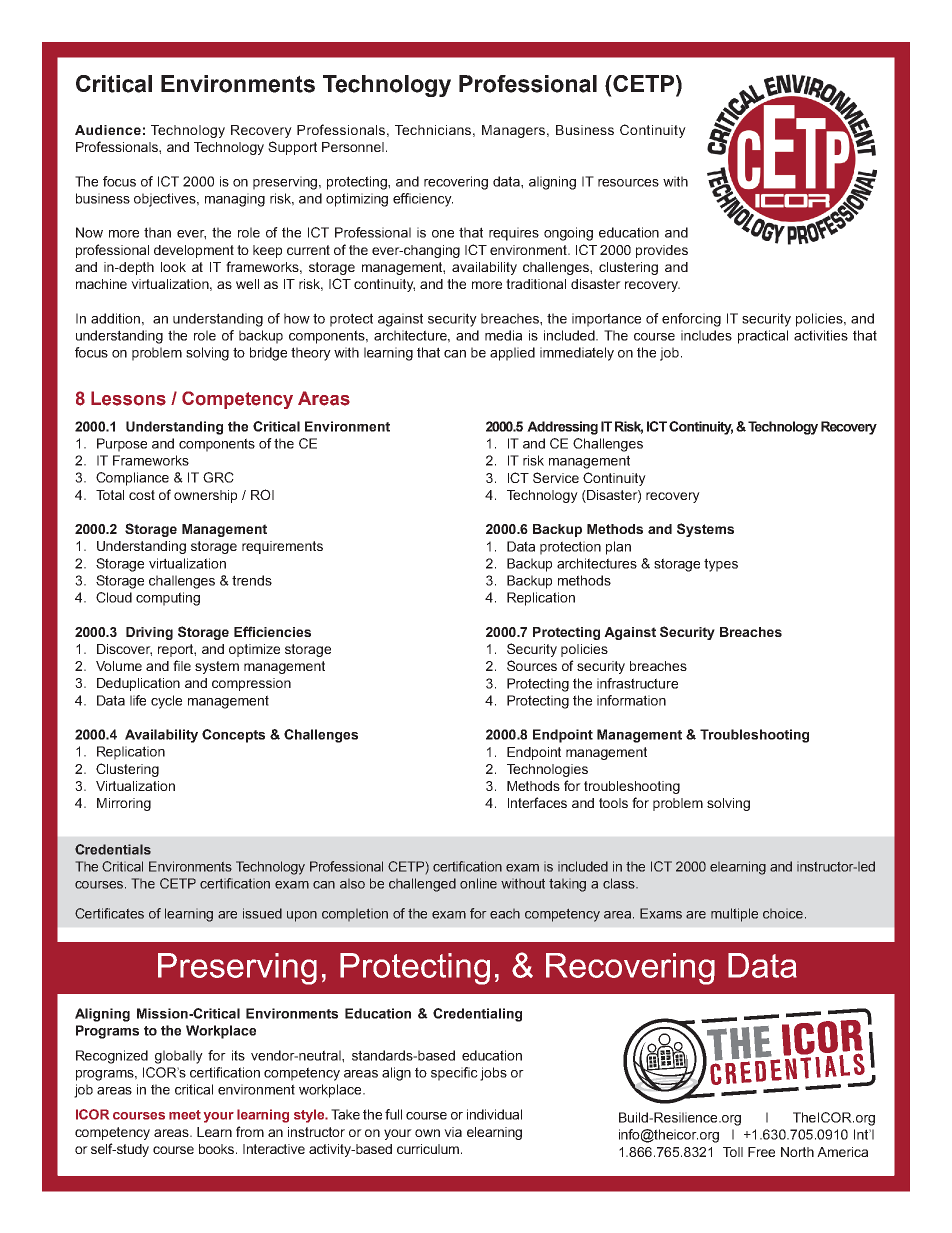 The width and height of the image is (952, 1233). What do you see at coordinates (423, 200) in the image?
I see `efficiency` at bounding box center [423, 200].
